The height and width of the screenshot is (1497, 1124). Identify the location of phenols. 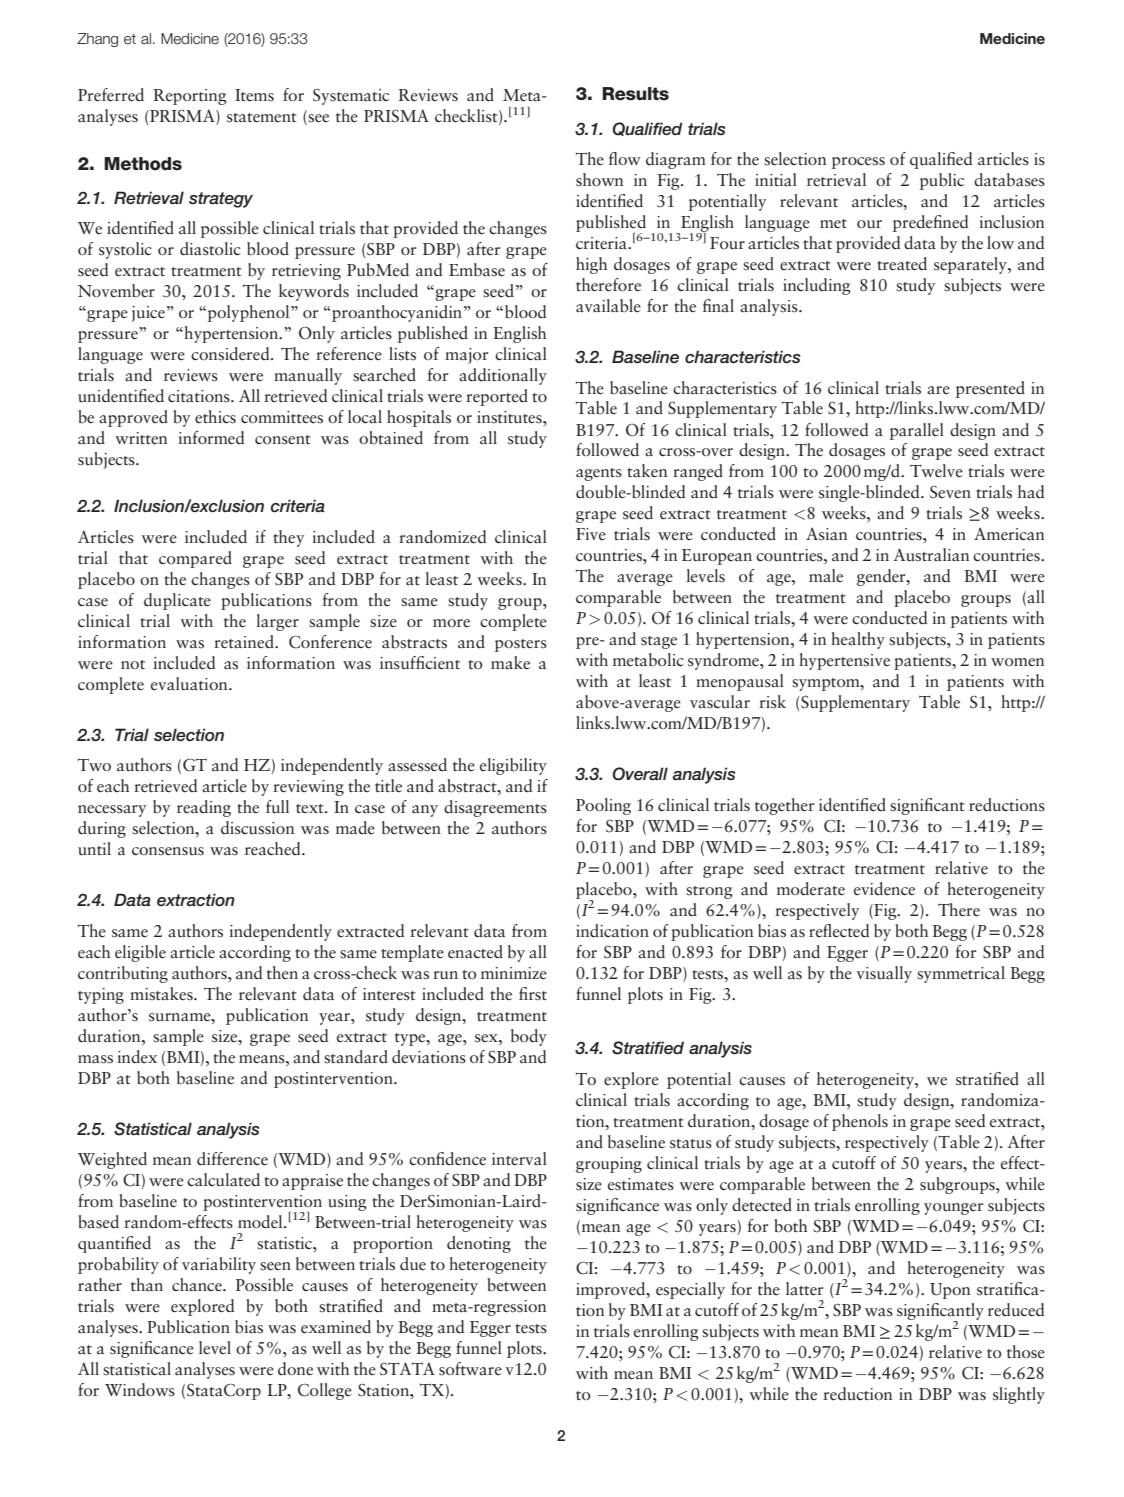
(860, 1122).
